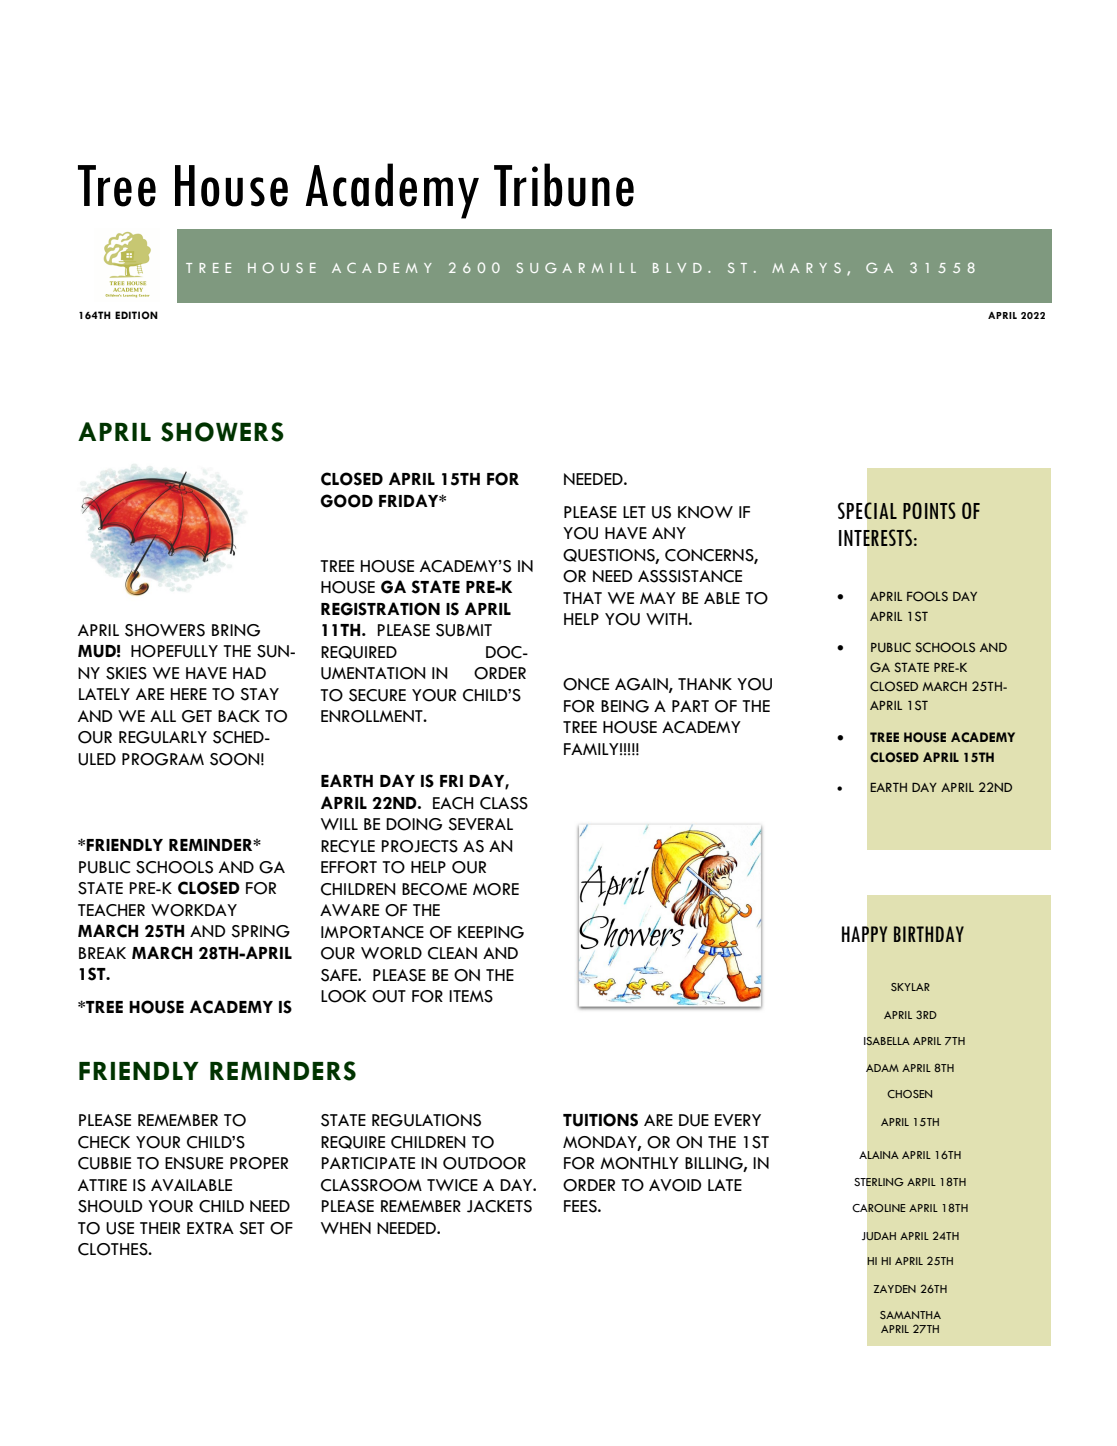  What do you see at coordinates (564, 185) in the document?
I see `Tribune` at bounding box center [564, 185].
